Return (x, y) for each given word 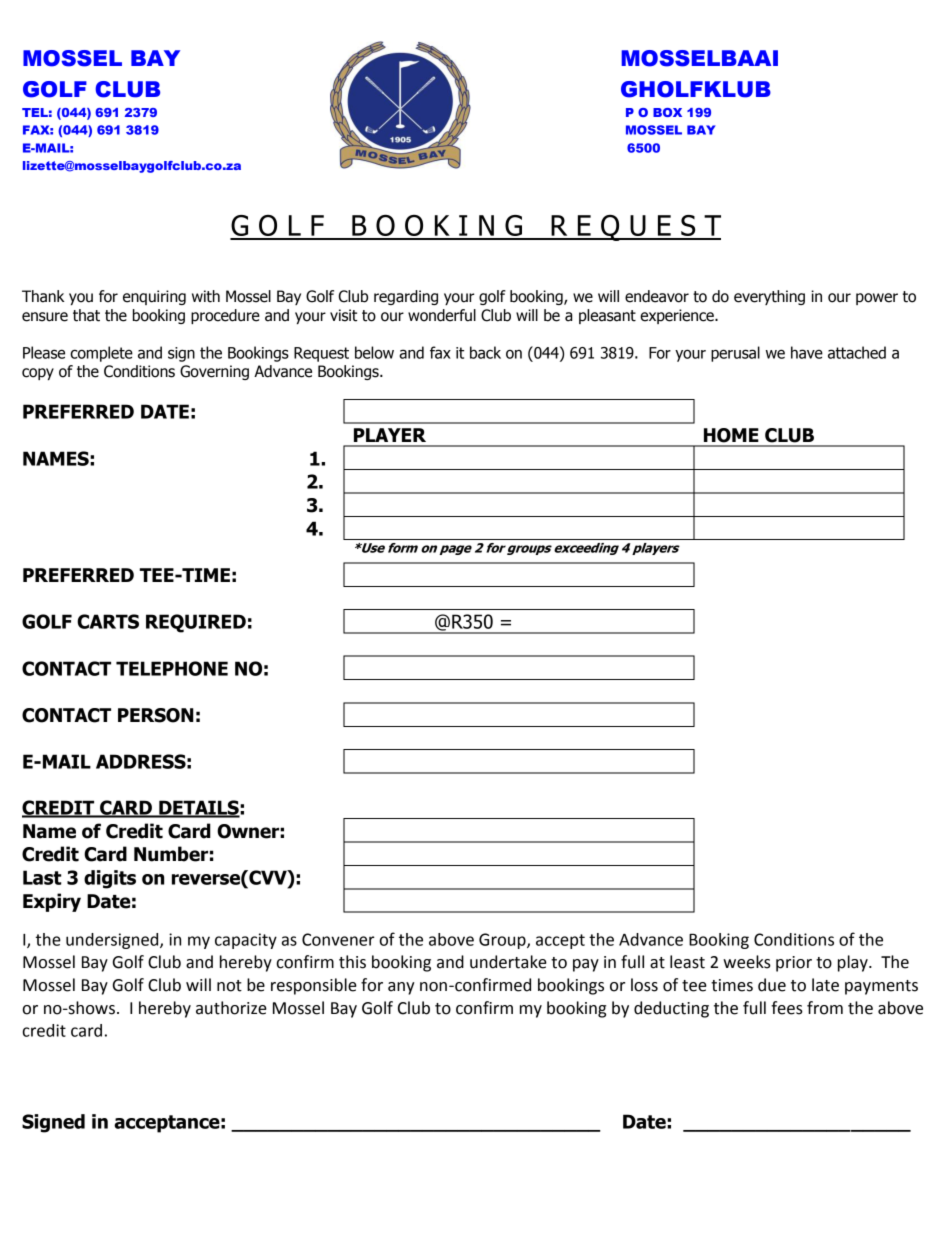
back (485, 352)
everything (769, 297)
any (401, 988)
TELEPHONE (172, 668)
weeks (747, 962)
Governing (214, 372)
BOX (667, 112)
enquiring (154, 297)
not (229, 986)
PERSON (156, 715)
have (807, 352)
